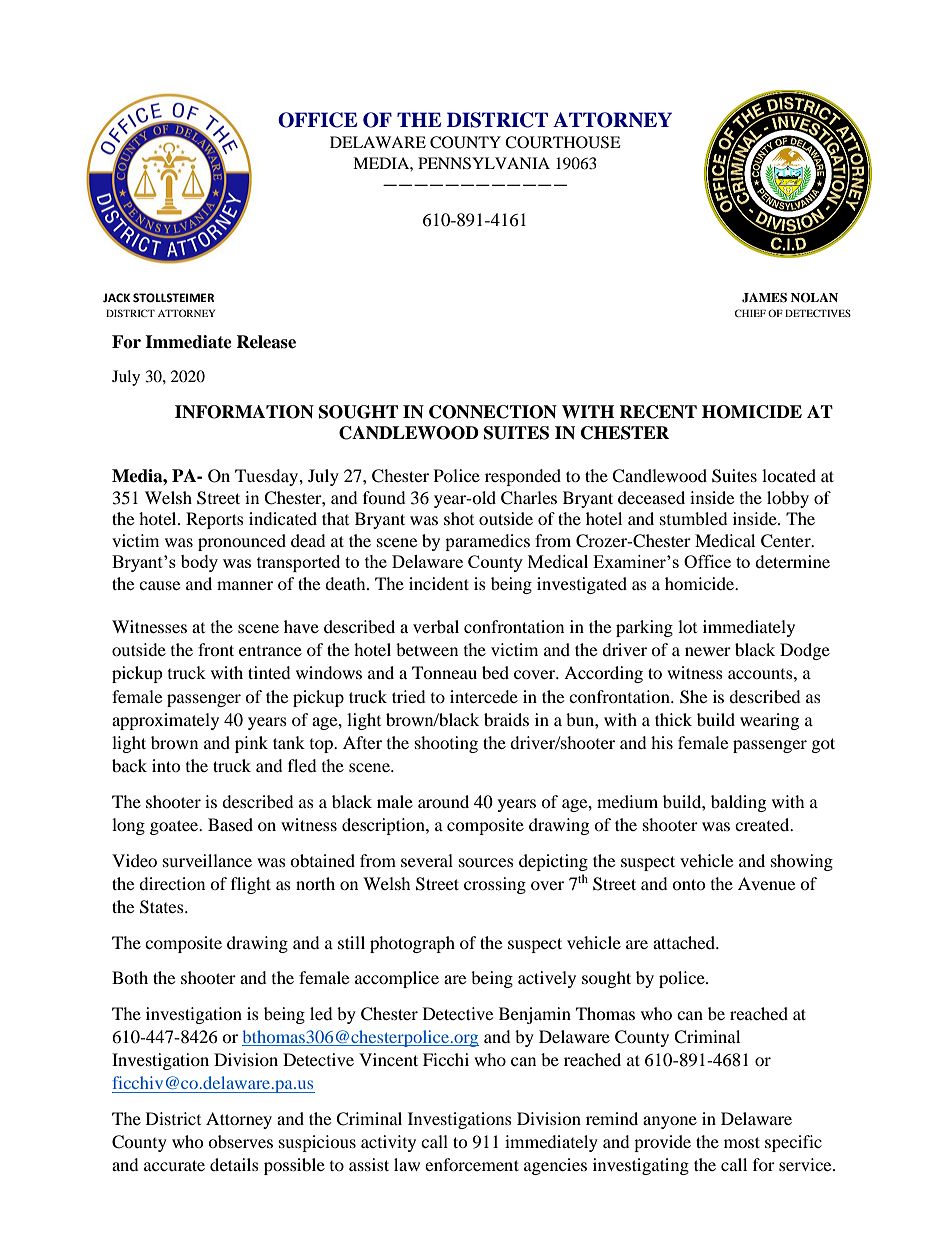 This page has width=952, height=1233. I want to click on enforcement, so click(472, 1164).
